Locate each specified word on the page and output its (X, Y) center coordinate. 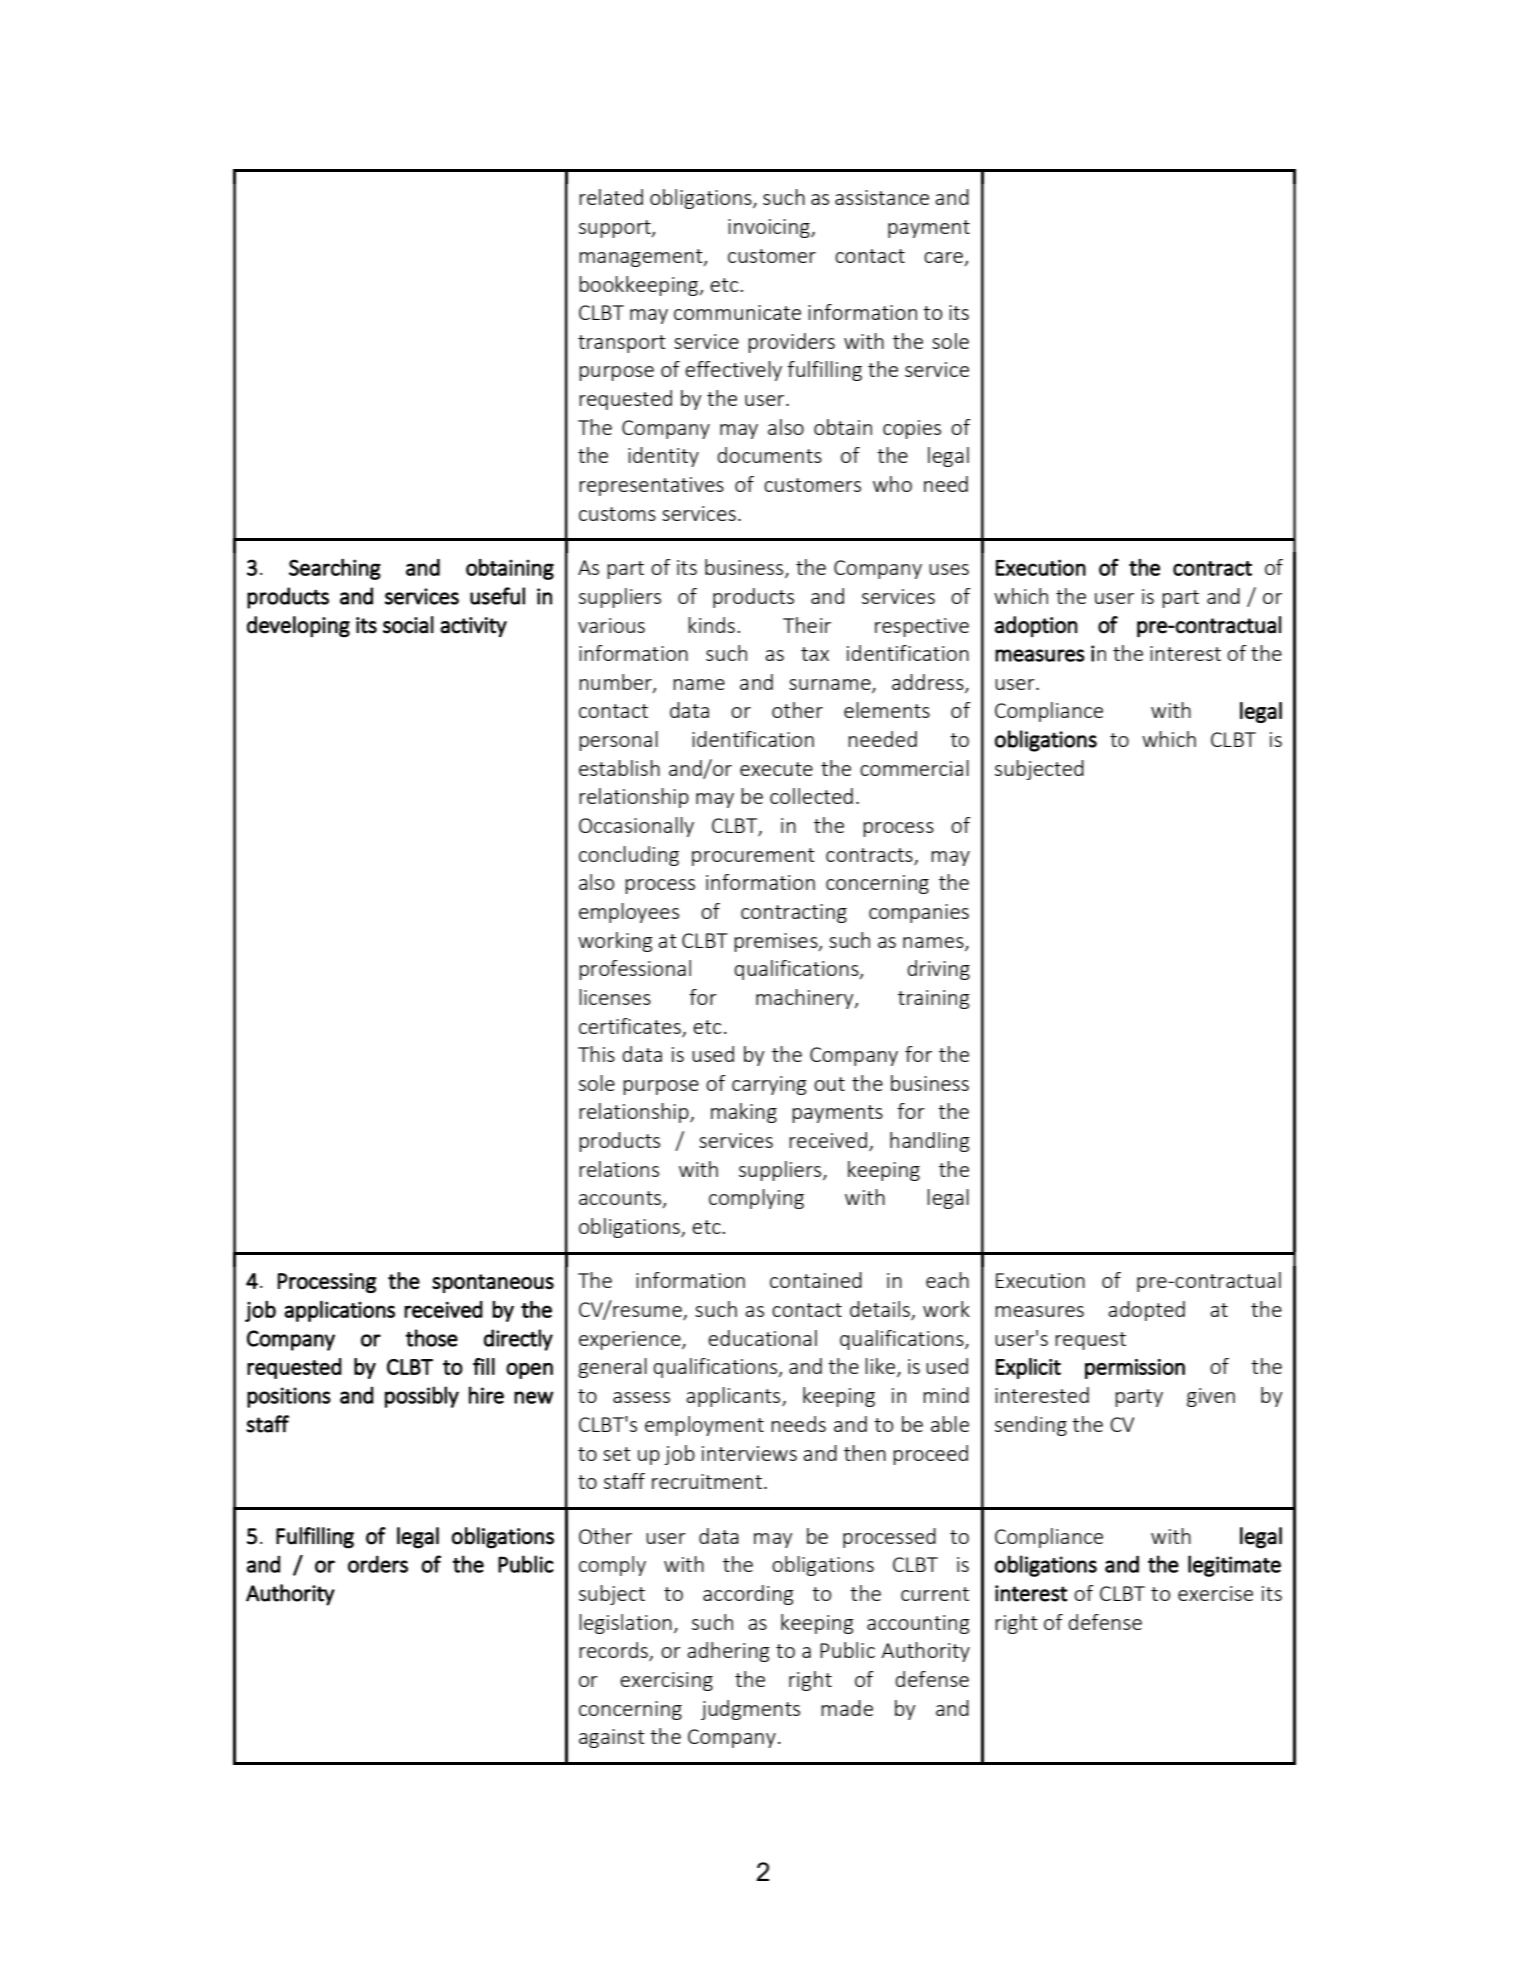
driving (938, 970)
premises (777, 942)
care (944, 259)
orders (378, 1564)
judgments (750, 1710)
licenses (615, 997)
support (616, 229)
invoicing (770, 228)
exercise (1215, 1593)
